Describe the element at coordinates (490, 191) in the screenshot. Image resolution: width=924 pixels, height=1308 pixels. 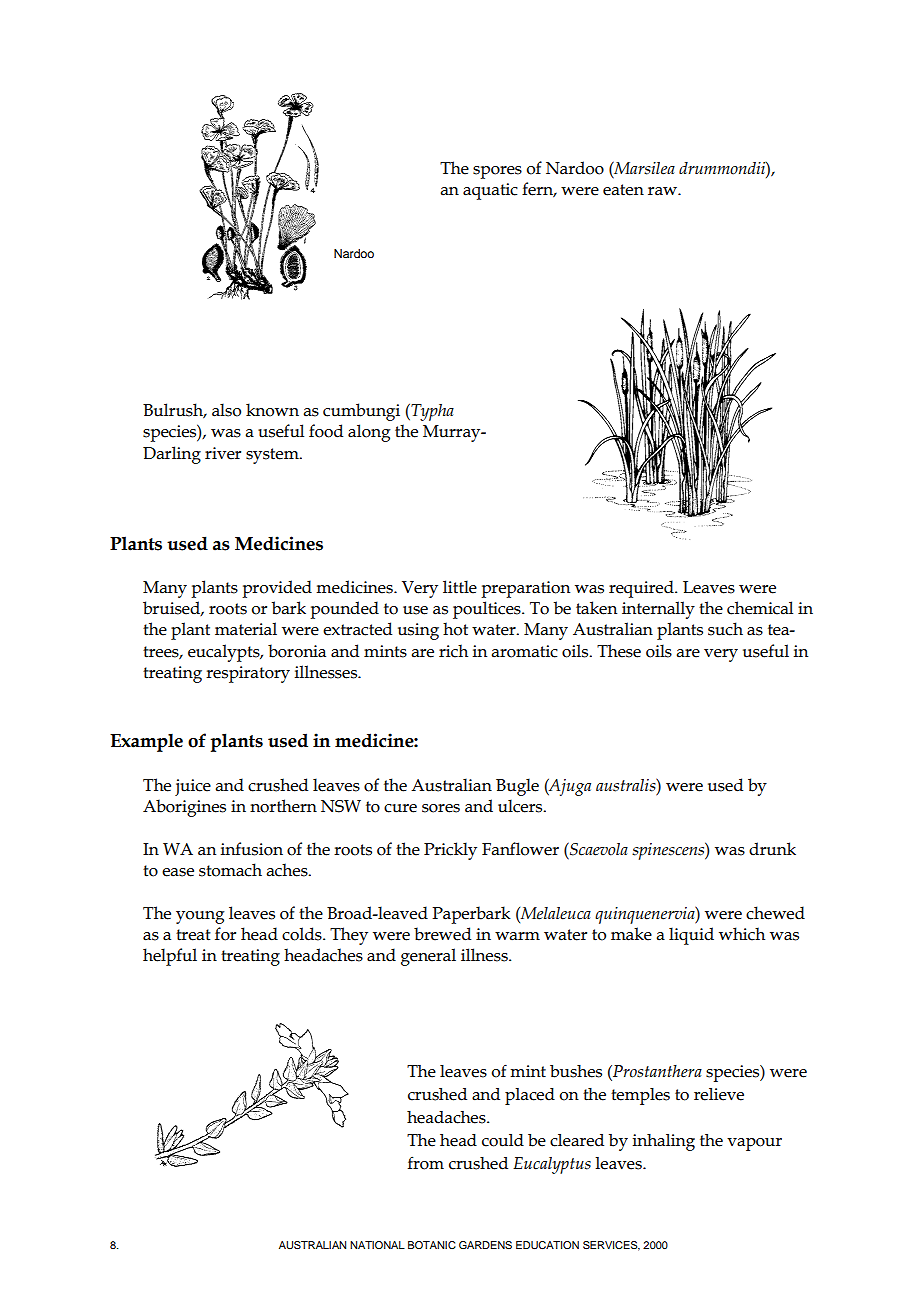
I see `aquatic` at that location.
